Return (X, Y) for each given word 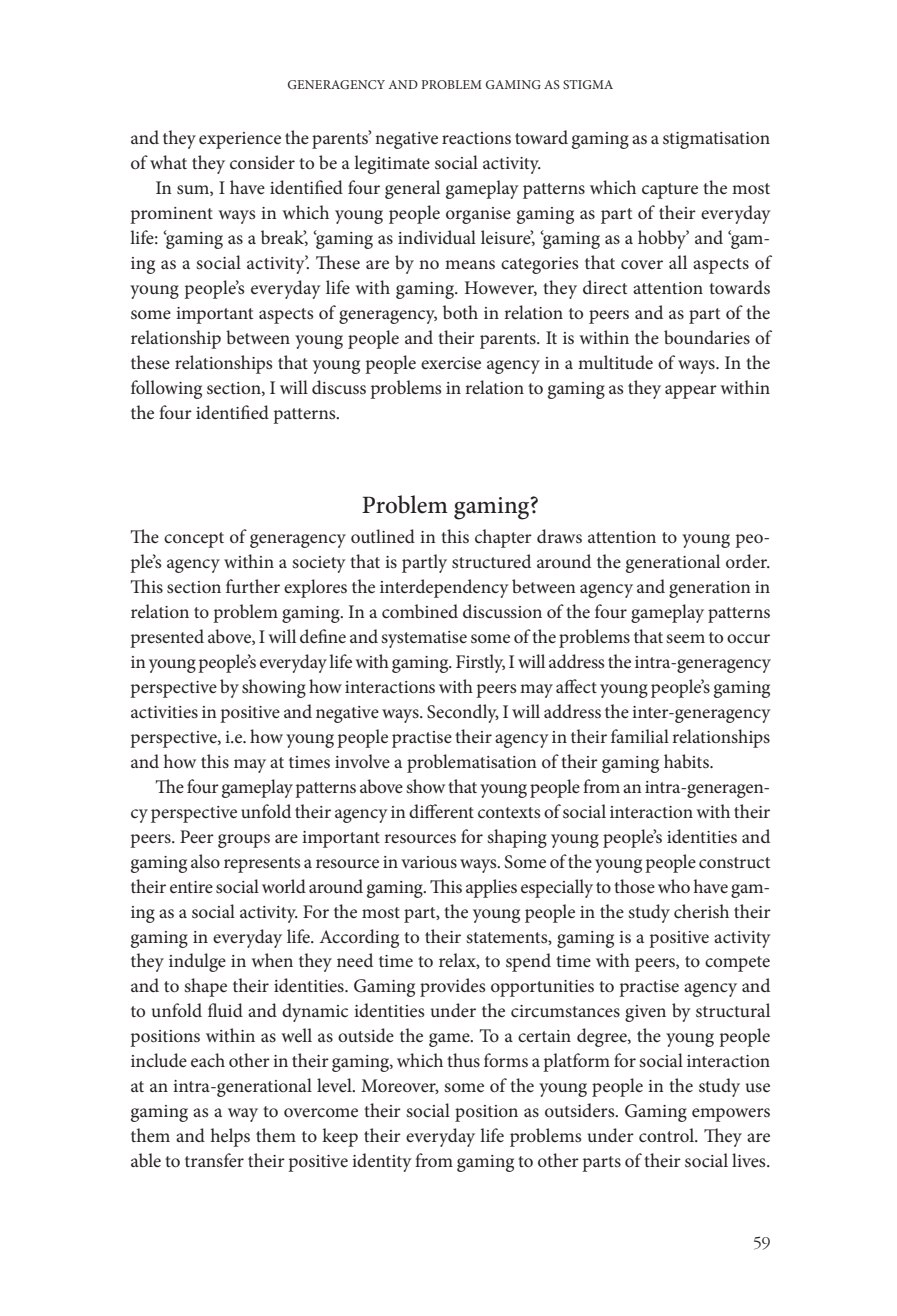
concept (194, 540)
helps (230, 1137)
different (441, 811)
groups (244, 841)
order (748, 561)
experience (240, 140)
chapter (503, 538)
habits (687, 761)
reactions (476, 138)
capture (670, 191)
